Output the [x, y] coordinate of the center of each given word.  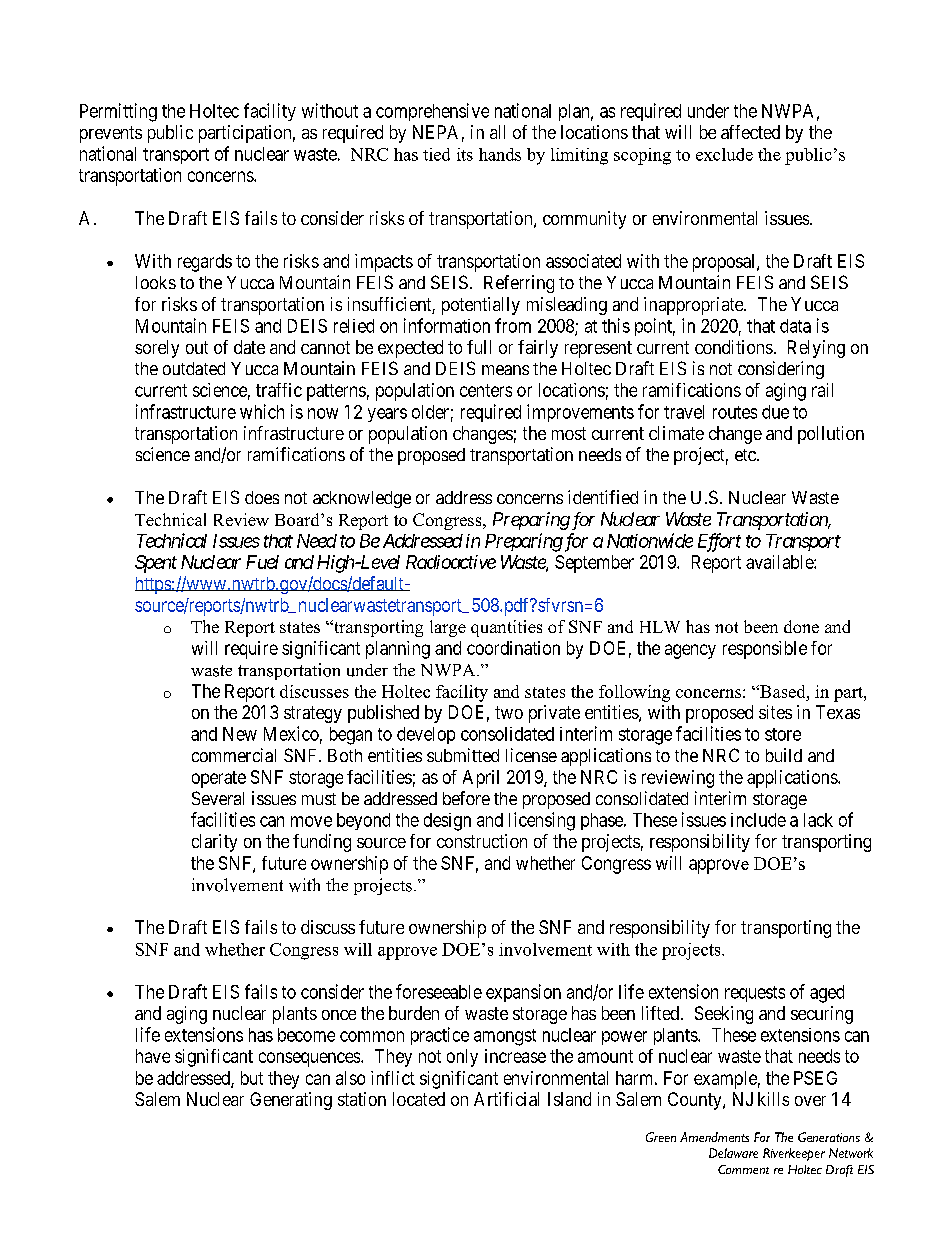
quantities [506, 628]
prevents [111, 134]
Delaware [733, 1153]
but [252, 1078]
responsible [765, 650]
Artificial [506, 1099]
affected [750, 132]
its [465, 154]
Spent [156, 564]
